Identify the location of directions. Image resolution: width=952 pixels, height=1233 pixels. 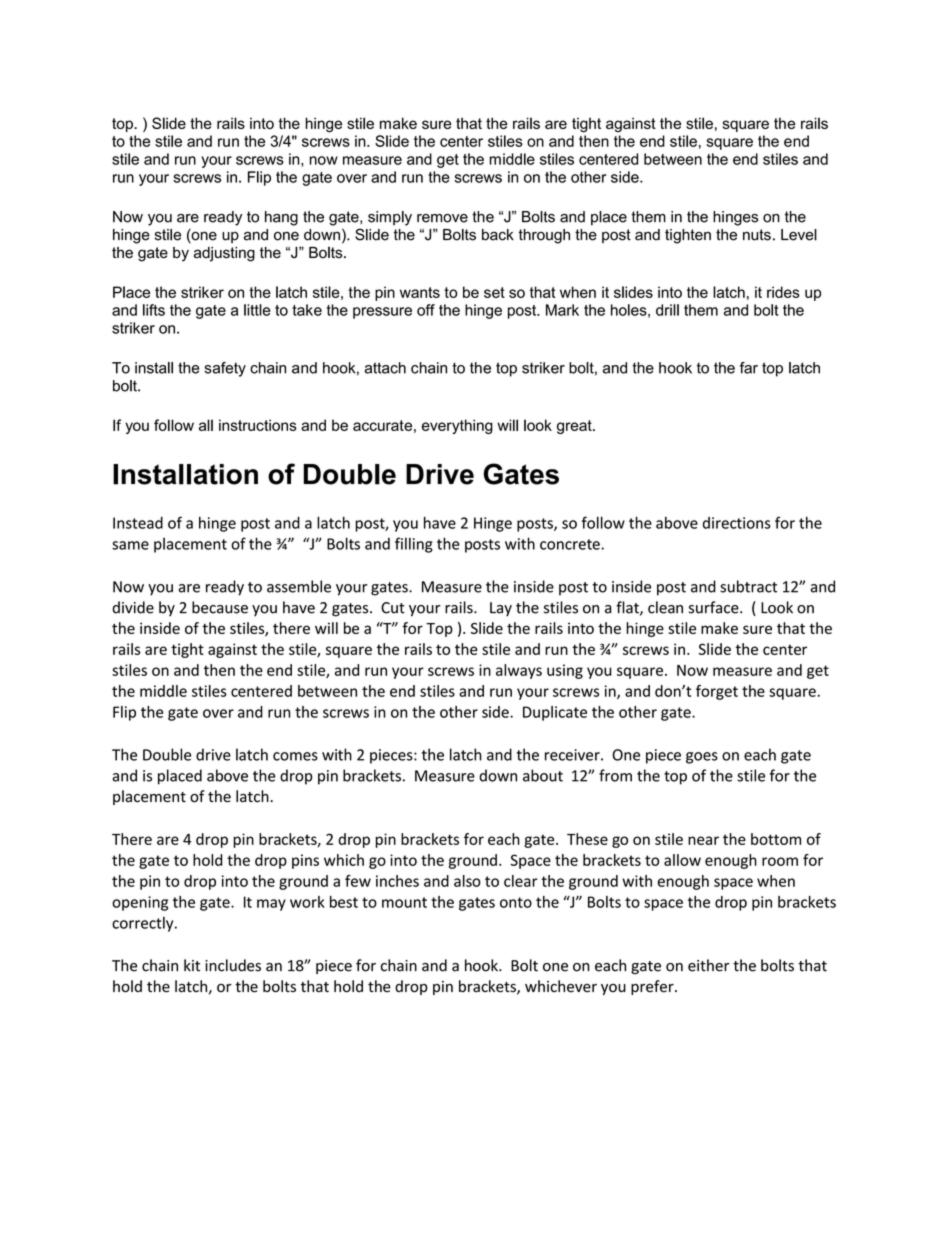
(737, 523).
